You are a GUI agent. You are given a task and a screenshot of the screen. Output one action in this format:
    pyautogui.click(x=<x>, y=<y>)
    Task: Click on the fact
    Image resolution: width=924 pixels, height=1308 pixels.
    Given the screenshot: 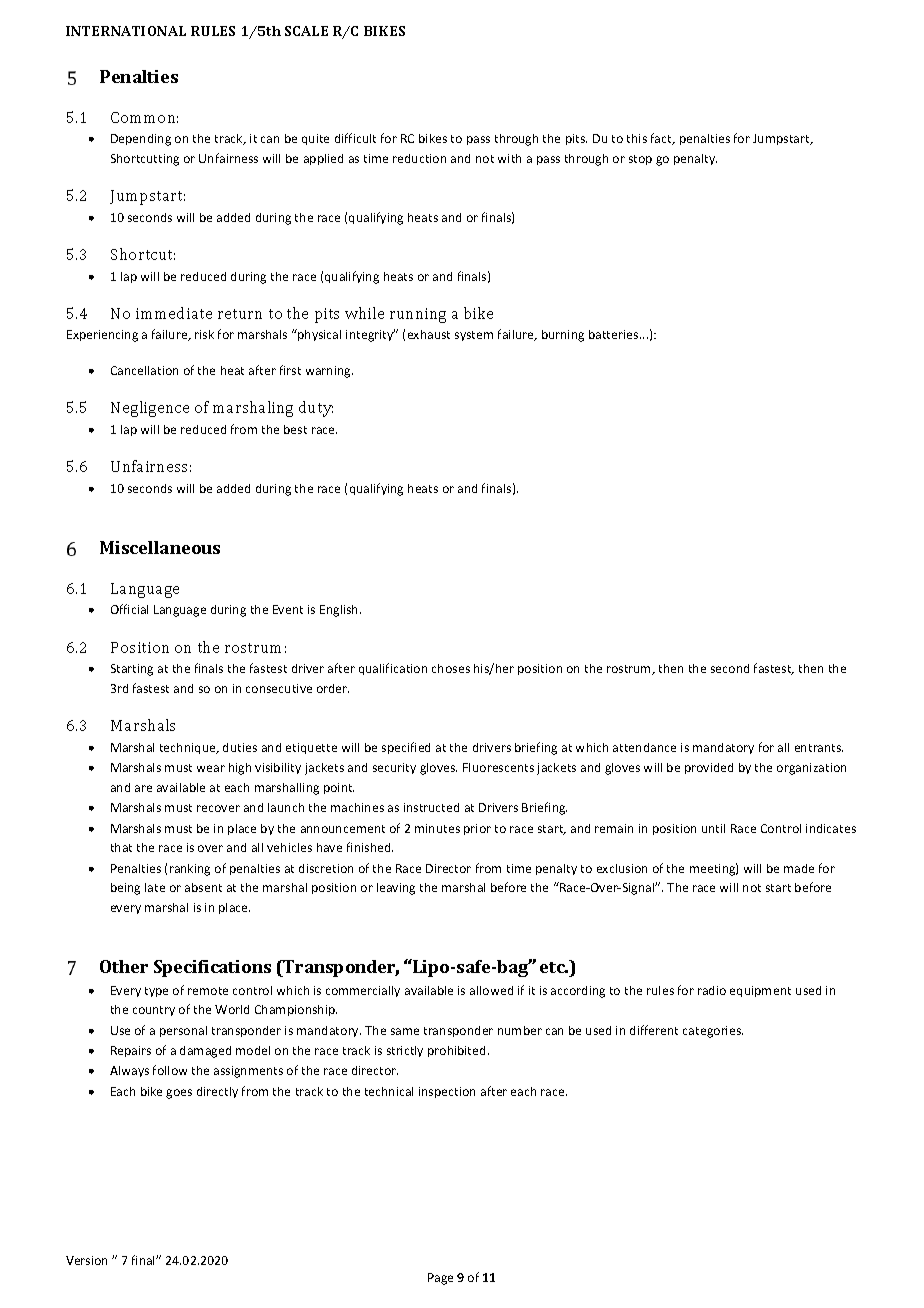 What is the action you would take?
    pyautogui.click(x=662, y=139)
